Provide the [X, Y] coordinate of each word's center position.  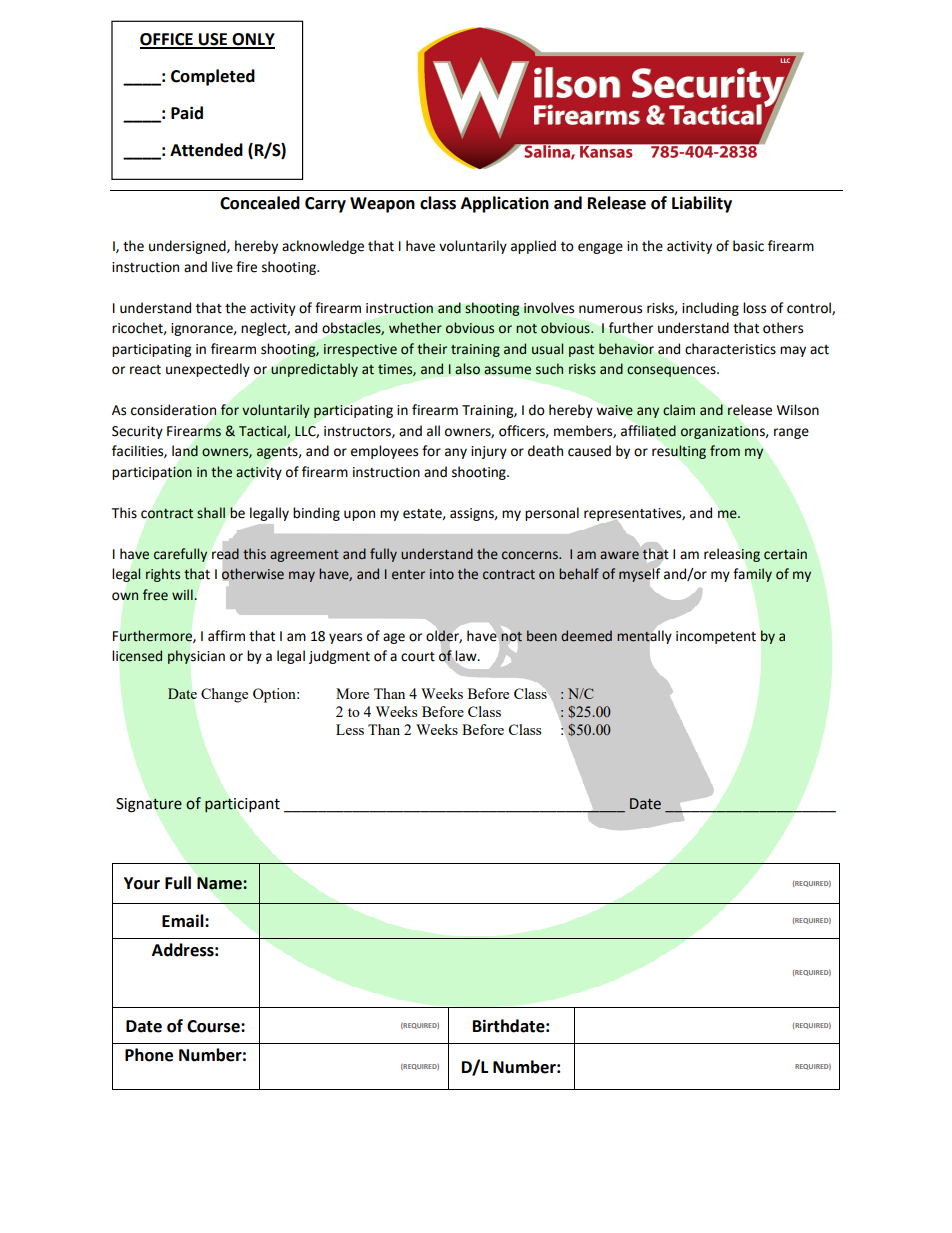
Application [505, 204]
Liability [702, 204]
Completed [213, 77]
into [442, 574]
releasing [732, 555]
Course [214, 1026]
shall [211, 513]
